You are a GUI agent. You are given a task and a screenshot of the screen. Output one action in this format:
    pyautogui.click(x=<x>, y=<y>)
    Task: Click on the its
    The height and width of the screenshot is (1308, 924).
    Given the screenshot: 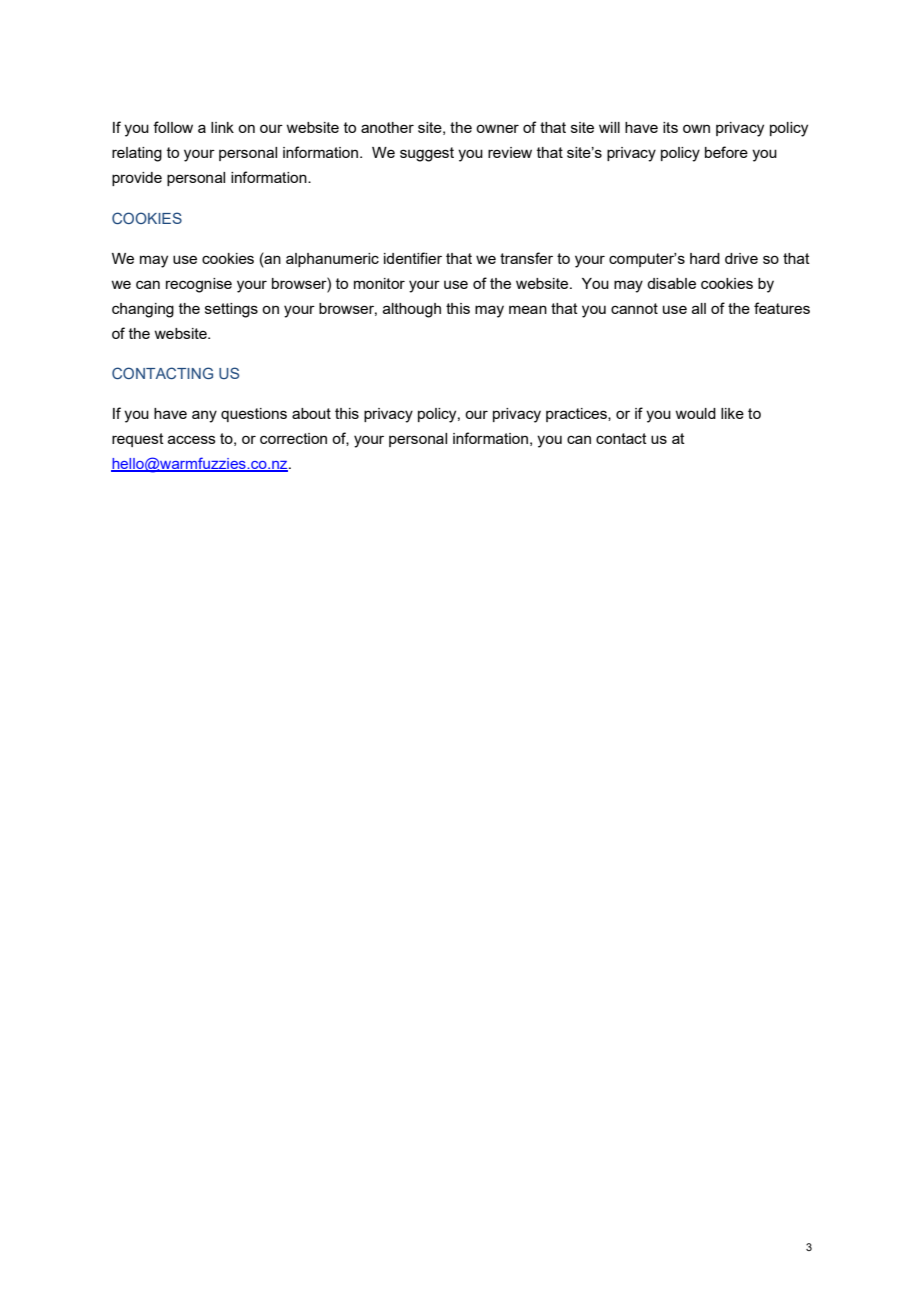 What is the action you would take?
    pyautogui.click(x=670, y=127)
